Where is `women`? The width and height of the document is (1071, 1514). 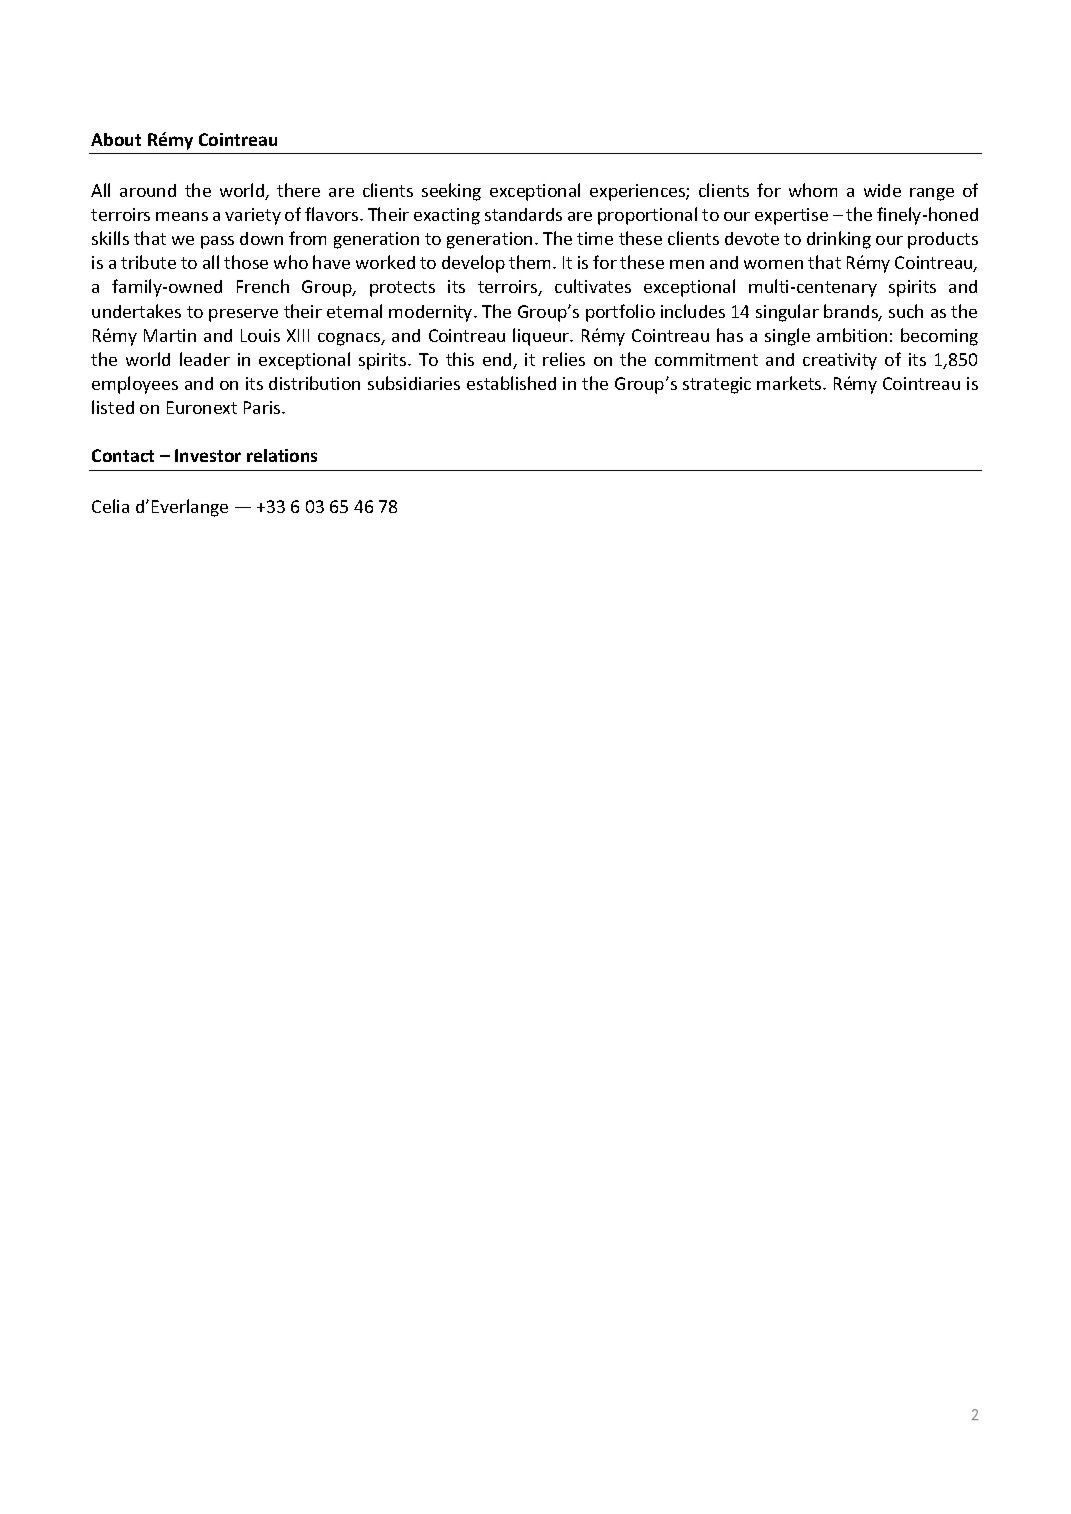
women is located at coordinates (773, 264).
